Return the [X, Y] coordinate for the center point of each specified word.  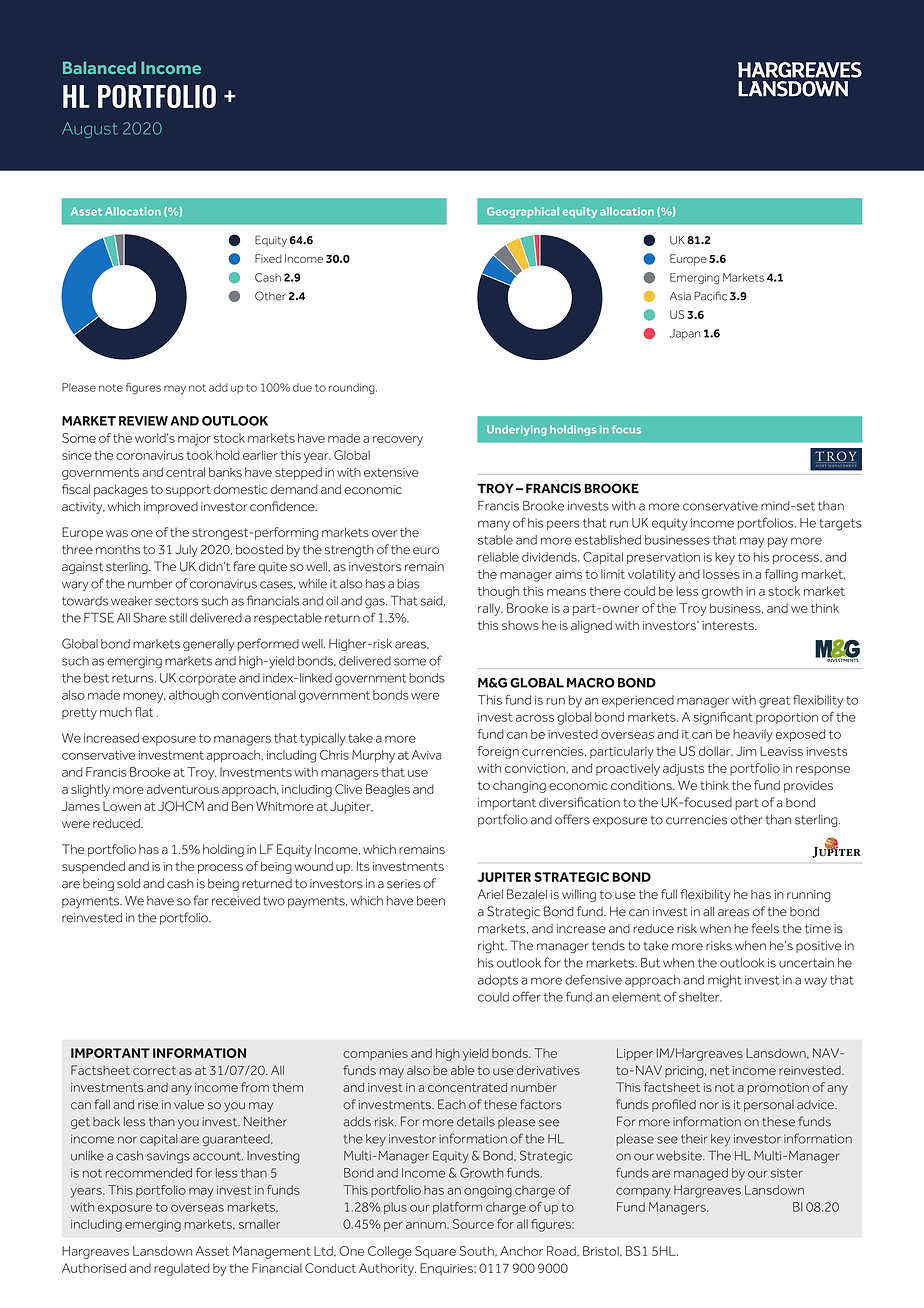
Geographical [523, 212]
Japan [685, 334]
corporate [207, 679]
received [236, 901]
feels [765, 928]
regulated [182, 1269]
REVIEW [143, 421]
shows [520, 625]
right [492, 947]
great [774, 702]
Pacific [710, 296]
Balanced [99, 67]
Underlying [517, 430]
